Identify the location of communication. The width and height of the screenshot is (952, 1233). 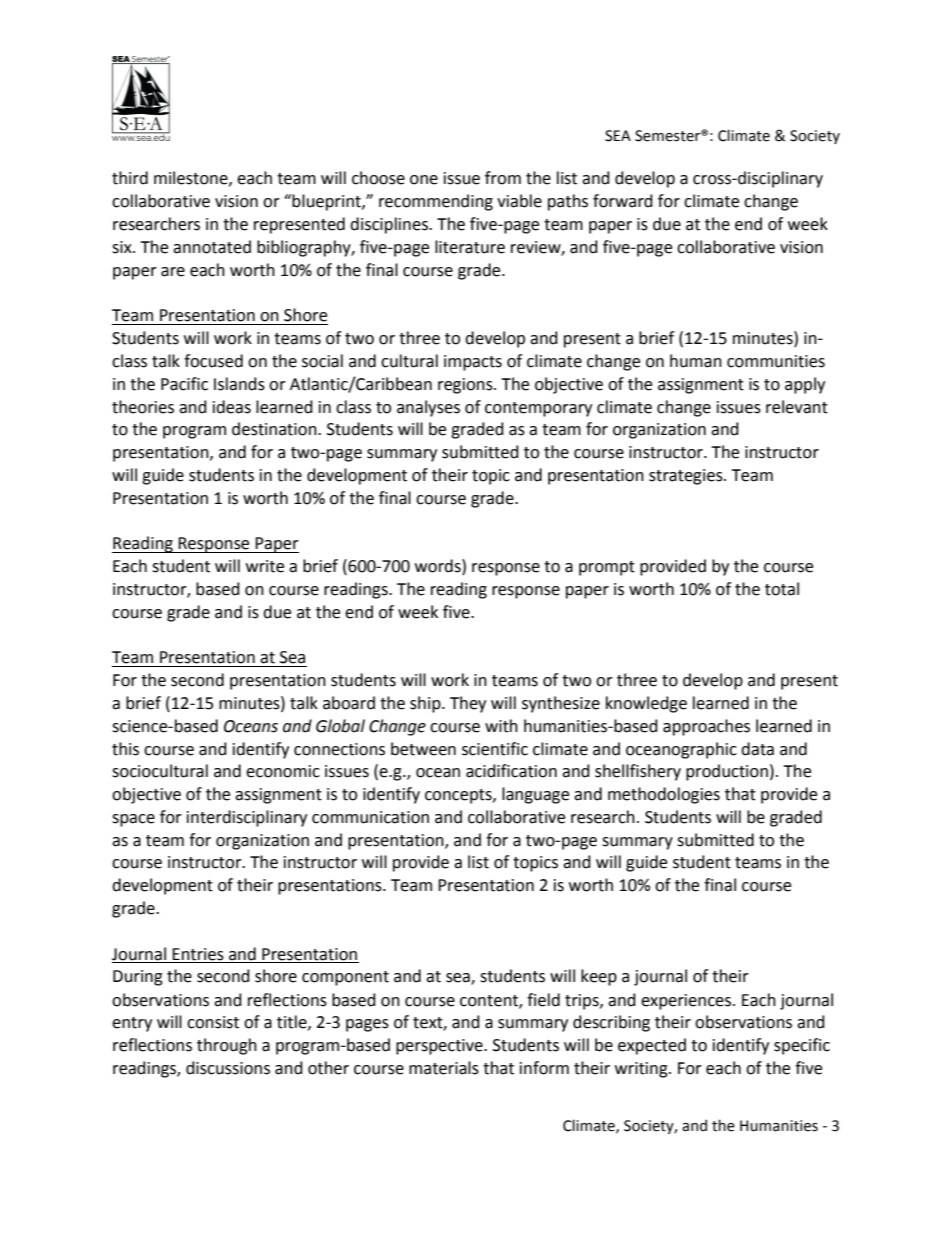
(370, 817).
